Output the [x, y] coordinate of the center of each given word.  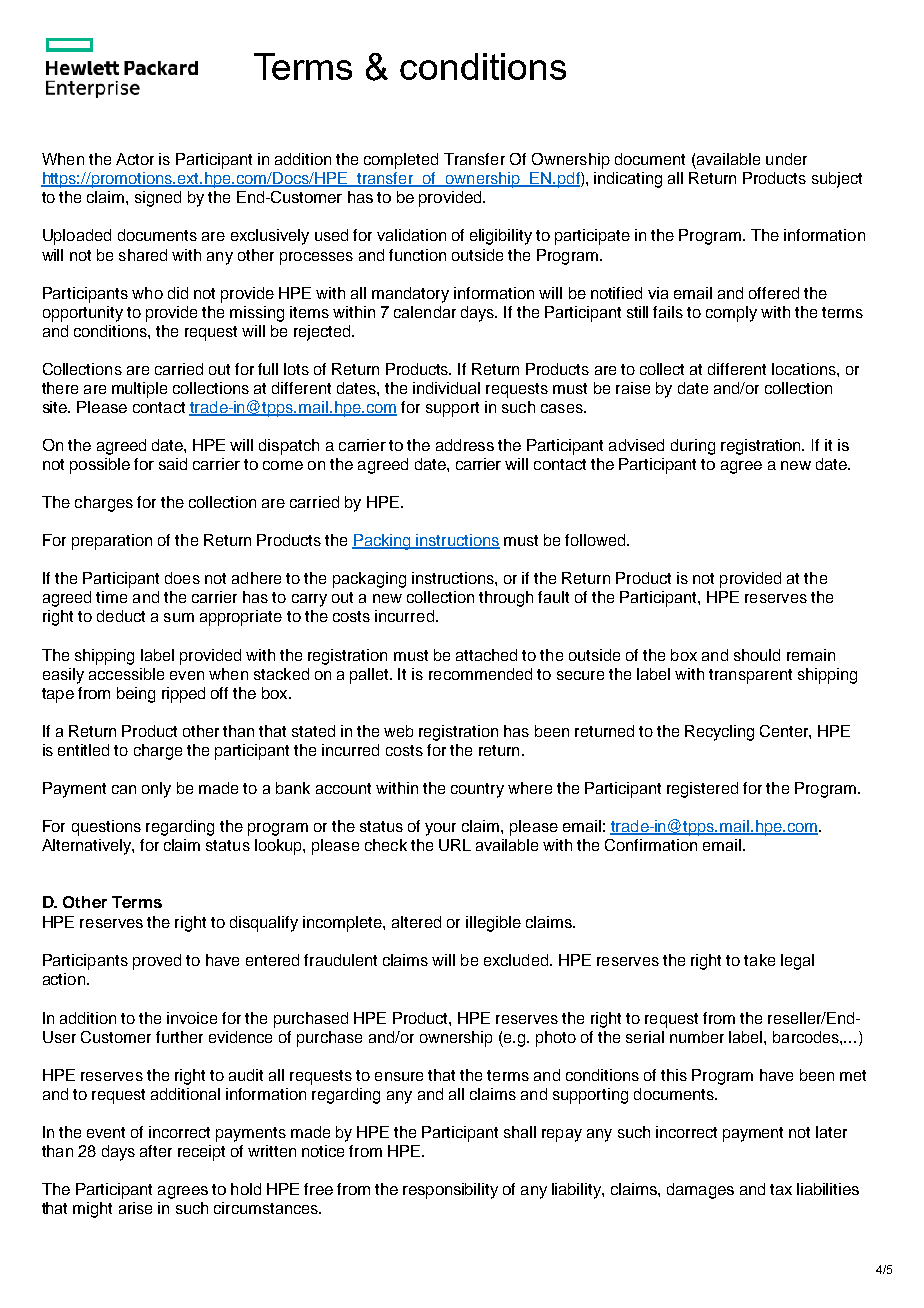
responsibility [450, 1191]
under [786, 159]
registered [702, 790]
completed [401, 161]
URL [455, 845]
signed [158, 199]
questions [106, 828]
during [693, 447]
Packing [382, 542]
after [156, 1151]
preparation [112, 542]
